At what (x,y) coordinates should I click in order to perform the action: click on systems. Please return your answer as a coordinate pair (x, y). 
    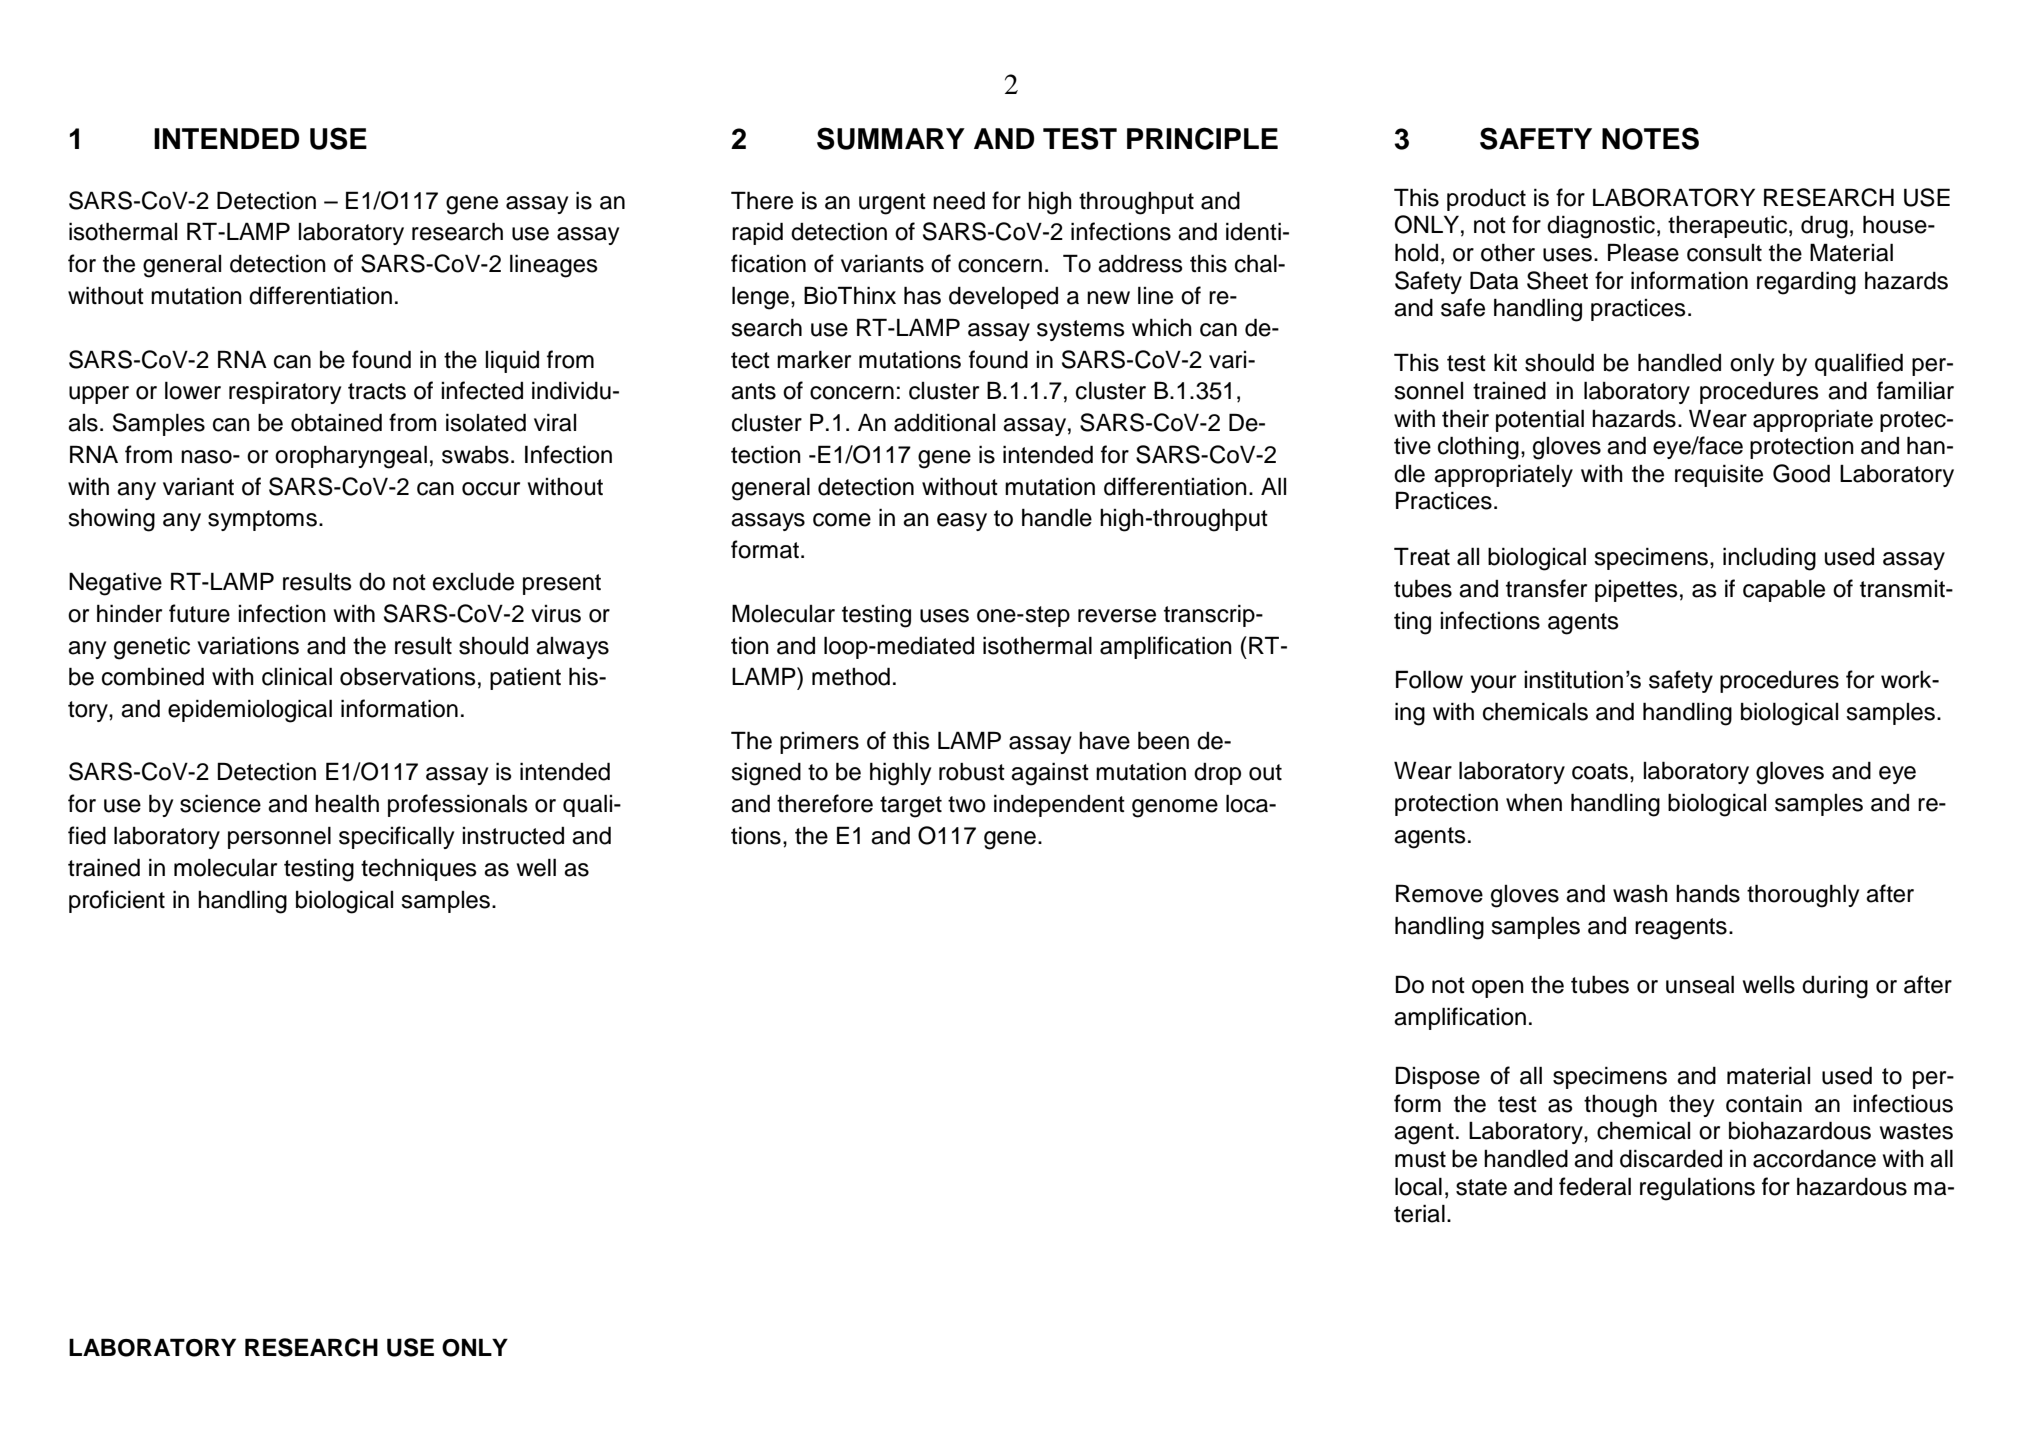
    Looking at the image, I should click on (1081, 330).
